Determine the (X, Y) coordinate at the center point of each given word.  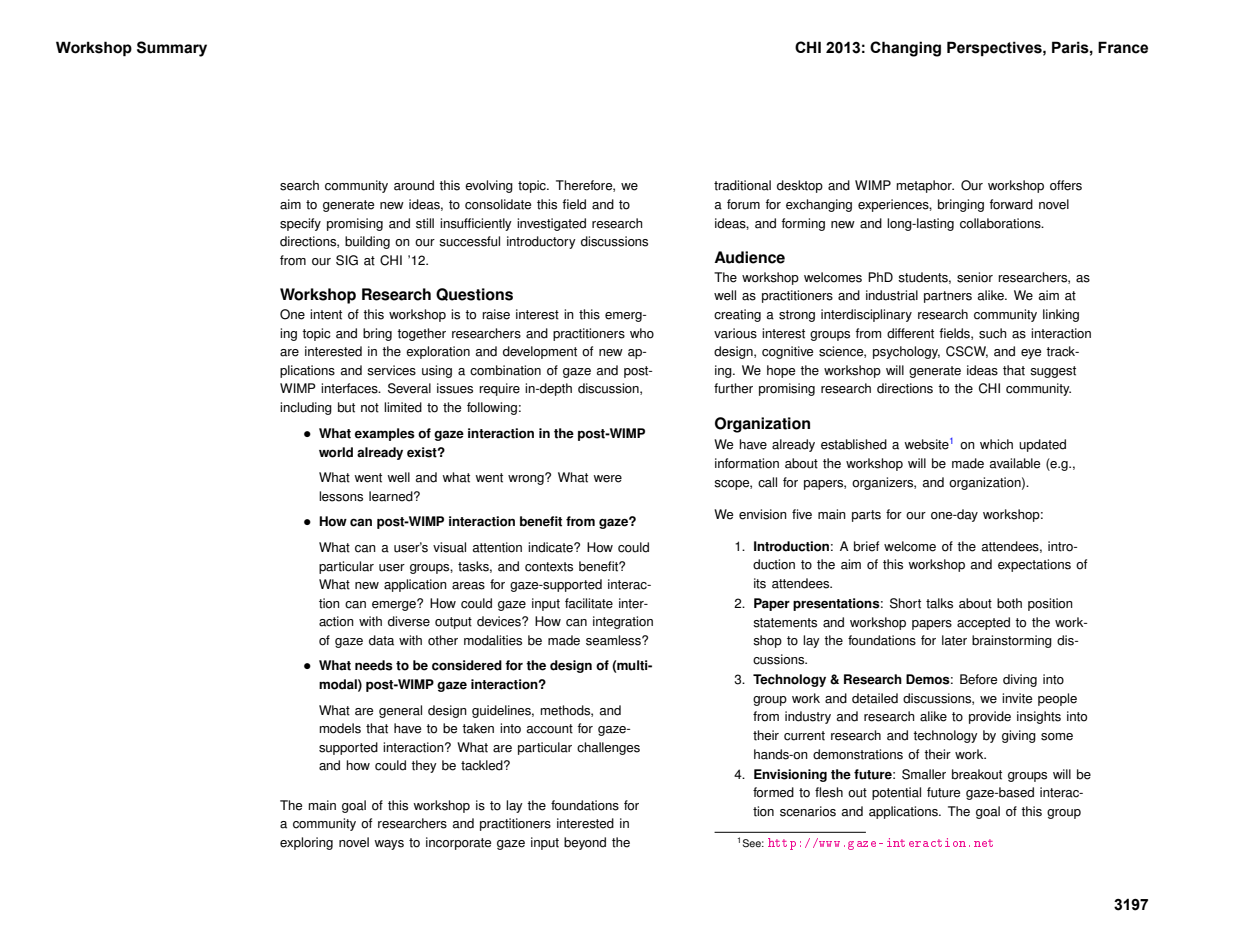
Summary (172, 49)
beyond (585, 843)
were (607, 479)
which (996, 444)
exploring (306, 843)
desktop (800, 186)
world (336, 452)
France (1123, 47)
